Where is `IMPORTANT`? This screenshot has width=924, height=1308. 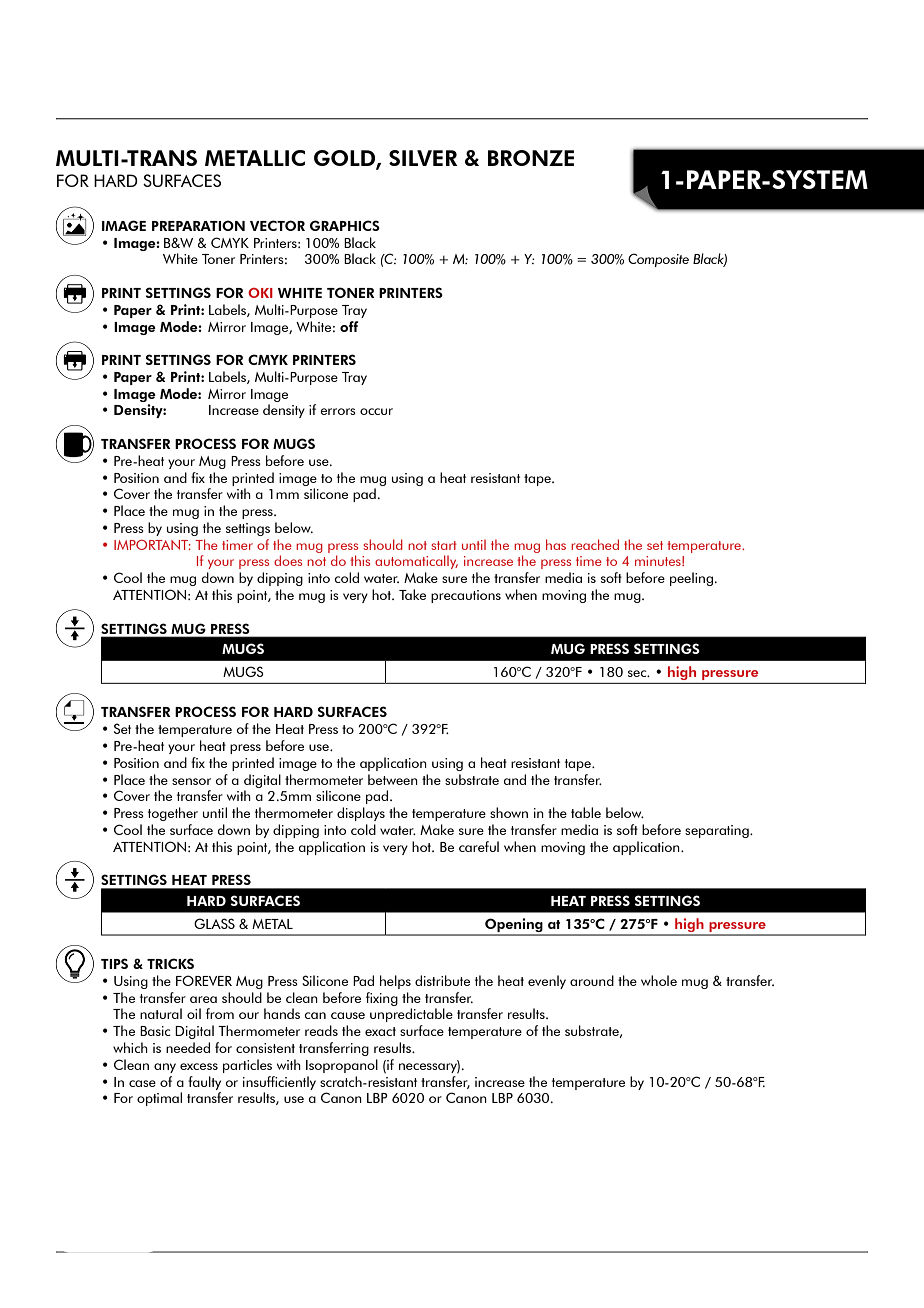 IMPORTANT is located at coordinates (152, 545).
